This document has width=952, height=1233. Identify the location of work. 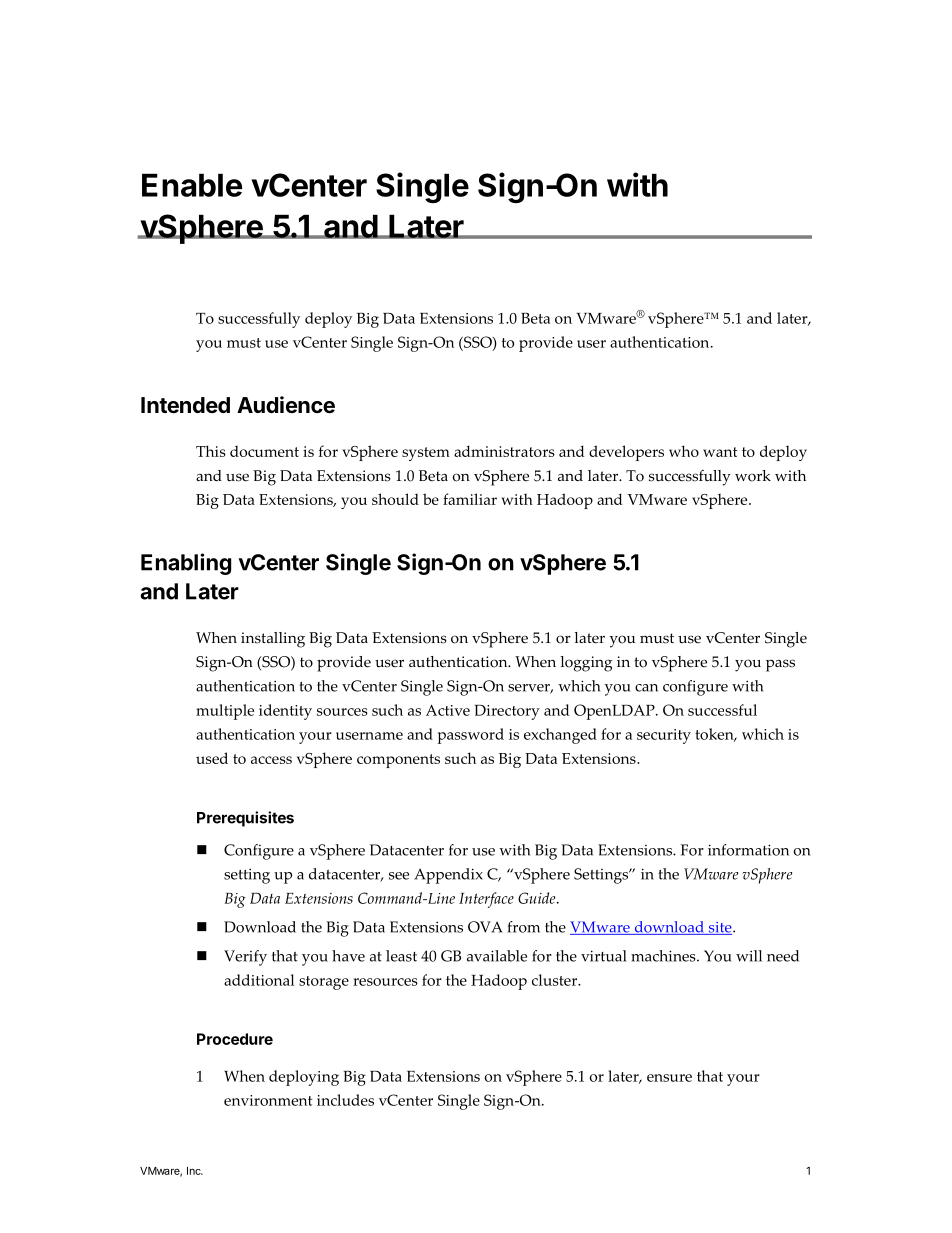
(753, 476).
